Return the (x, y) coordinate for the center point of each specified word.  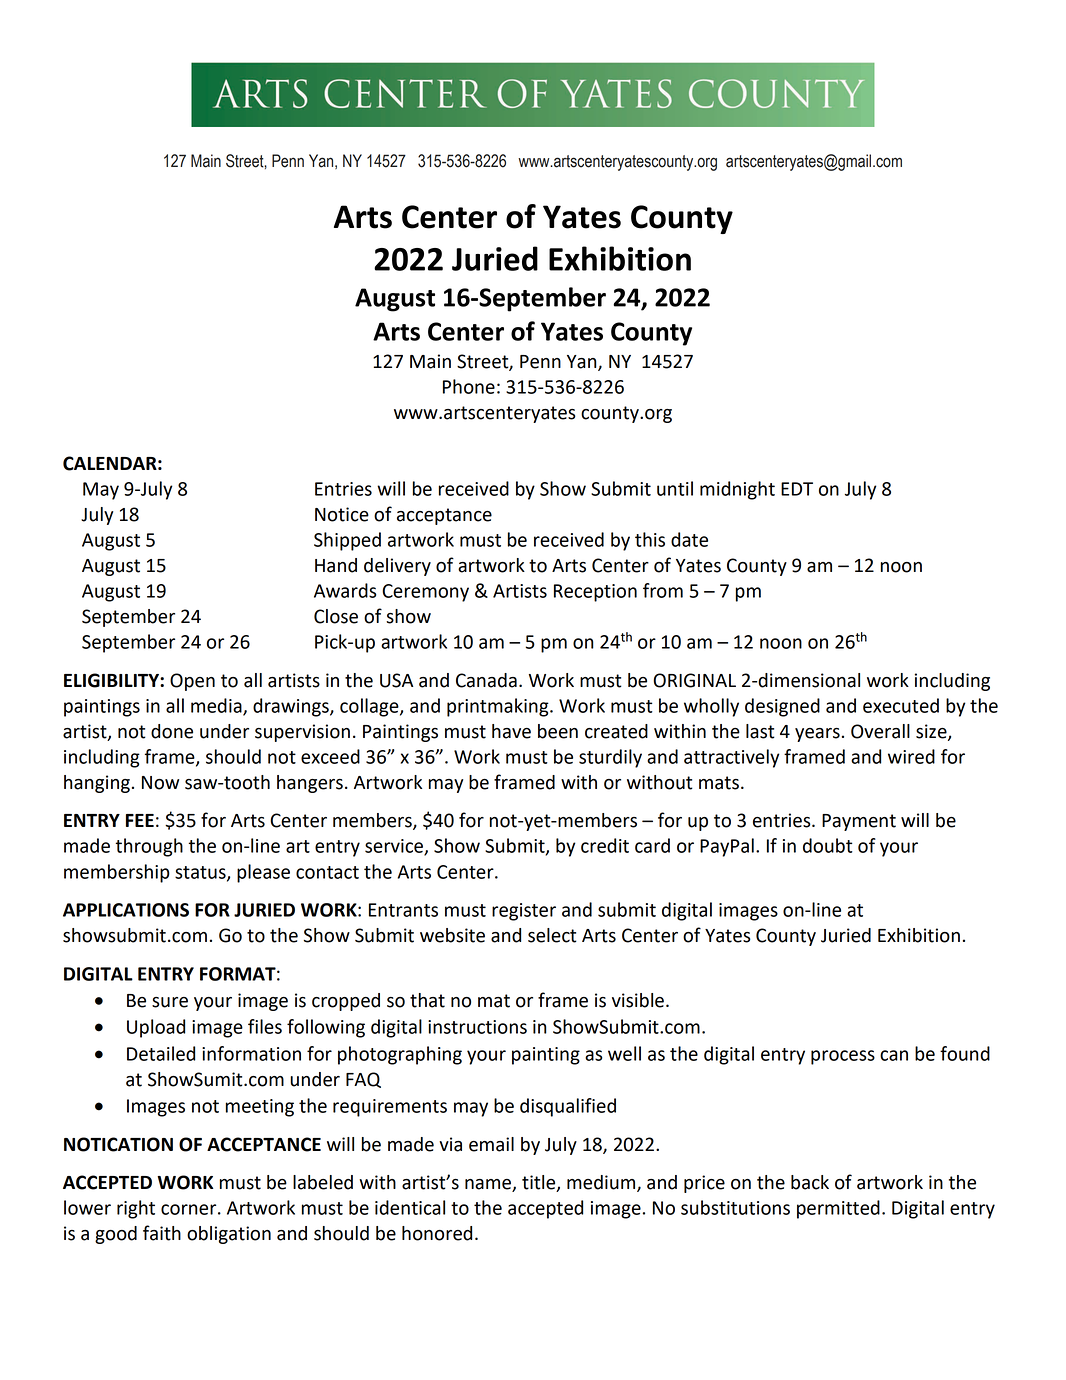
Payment (859, 822)
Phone (469, 386)
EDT (797, 489)
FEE (140, 820)
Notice (342, 514)
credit (605, 845)
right (136, 1209)
